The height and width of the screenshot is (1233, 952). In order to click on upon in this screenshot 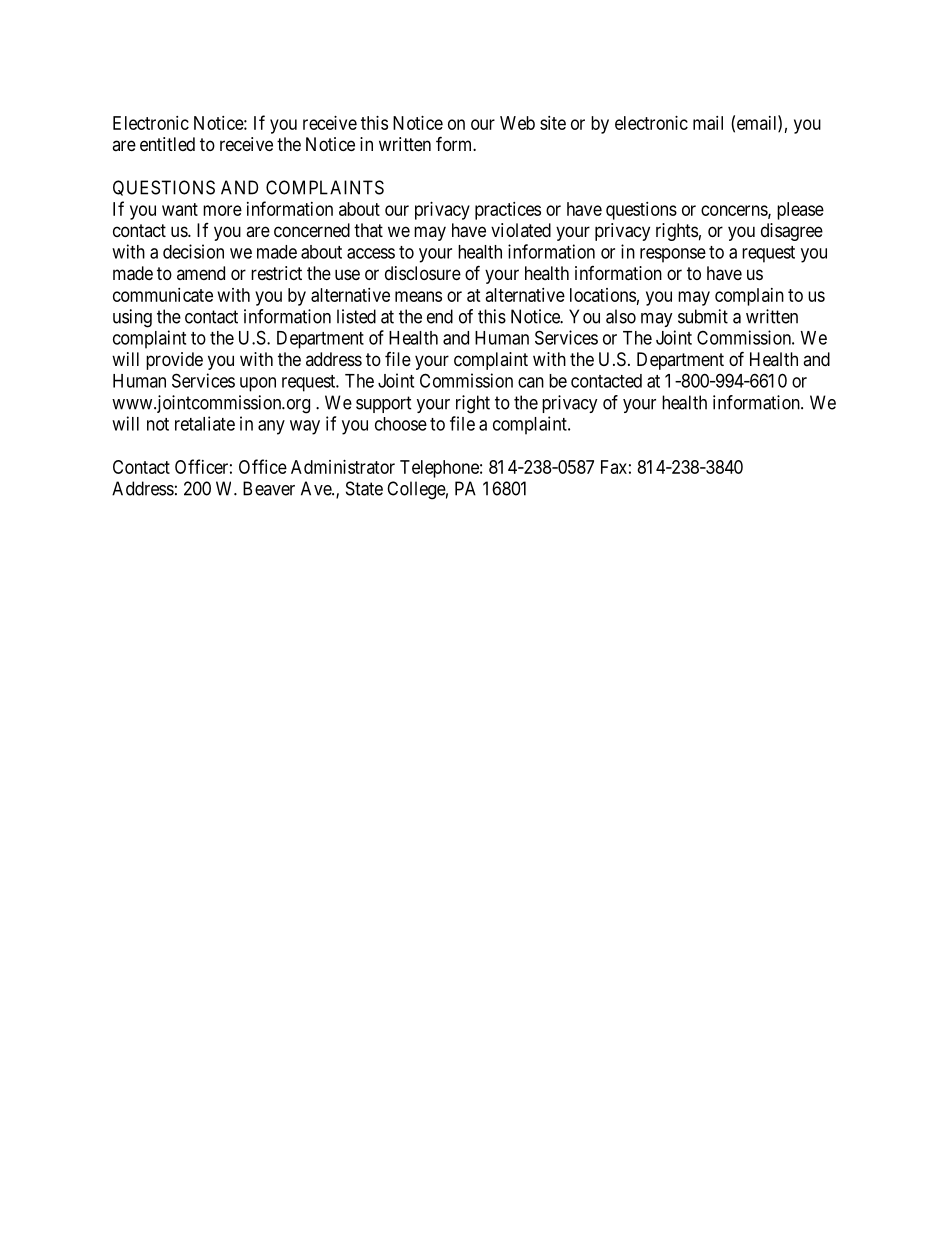, I will do `click(258, 384)`.
